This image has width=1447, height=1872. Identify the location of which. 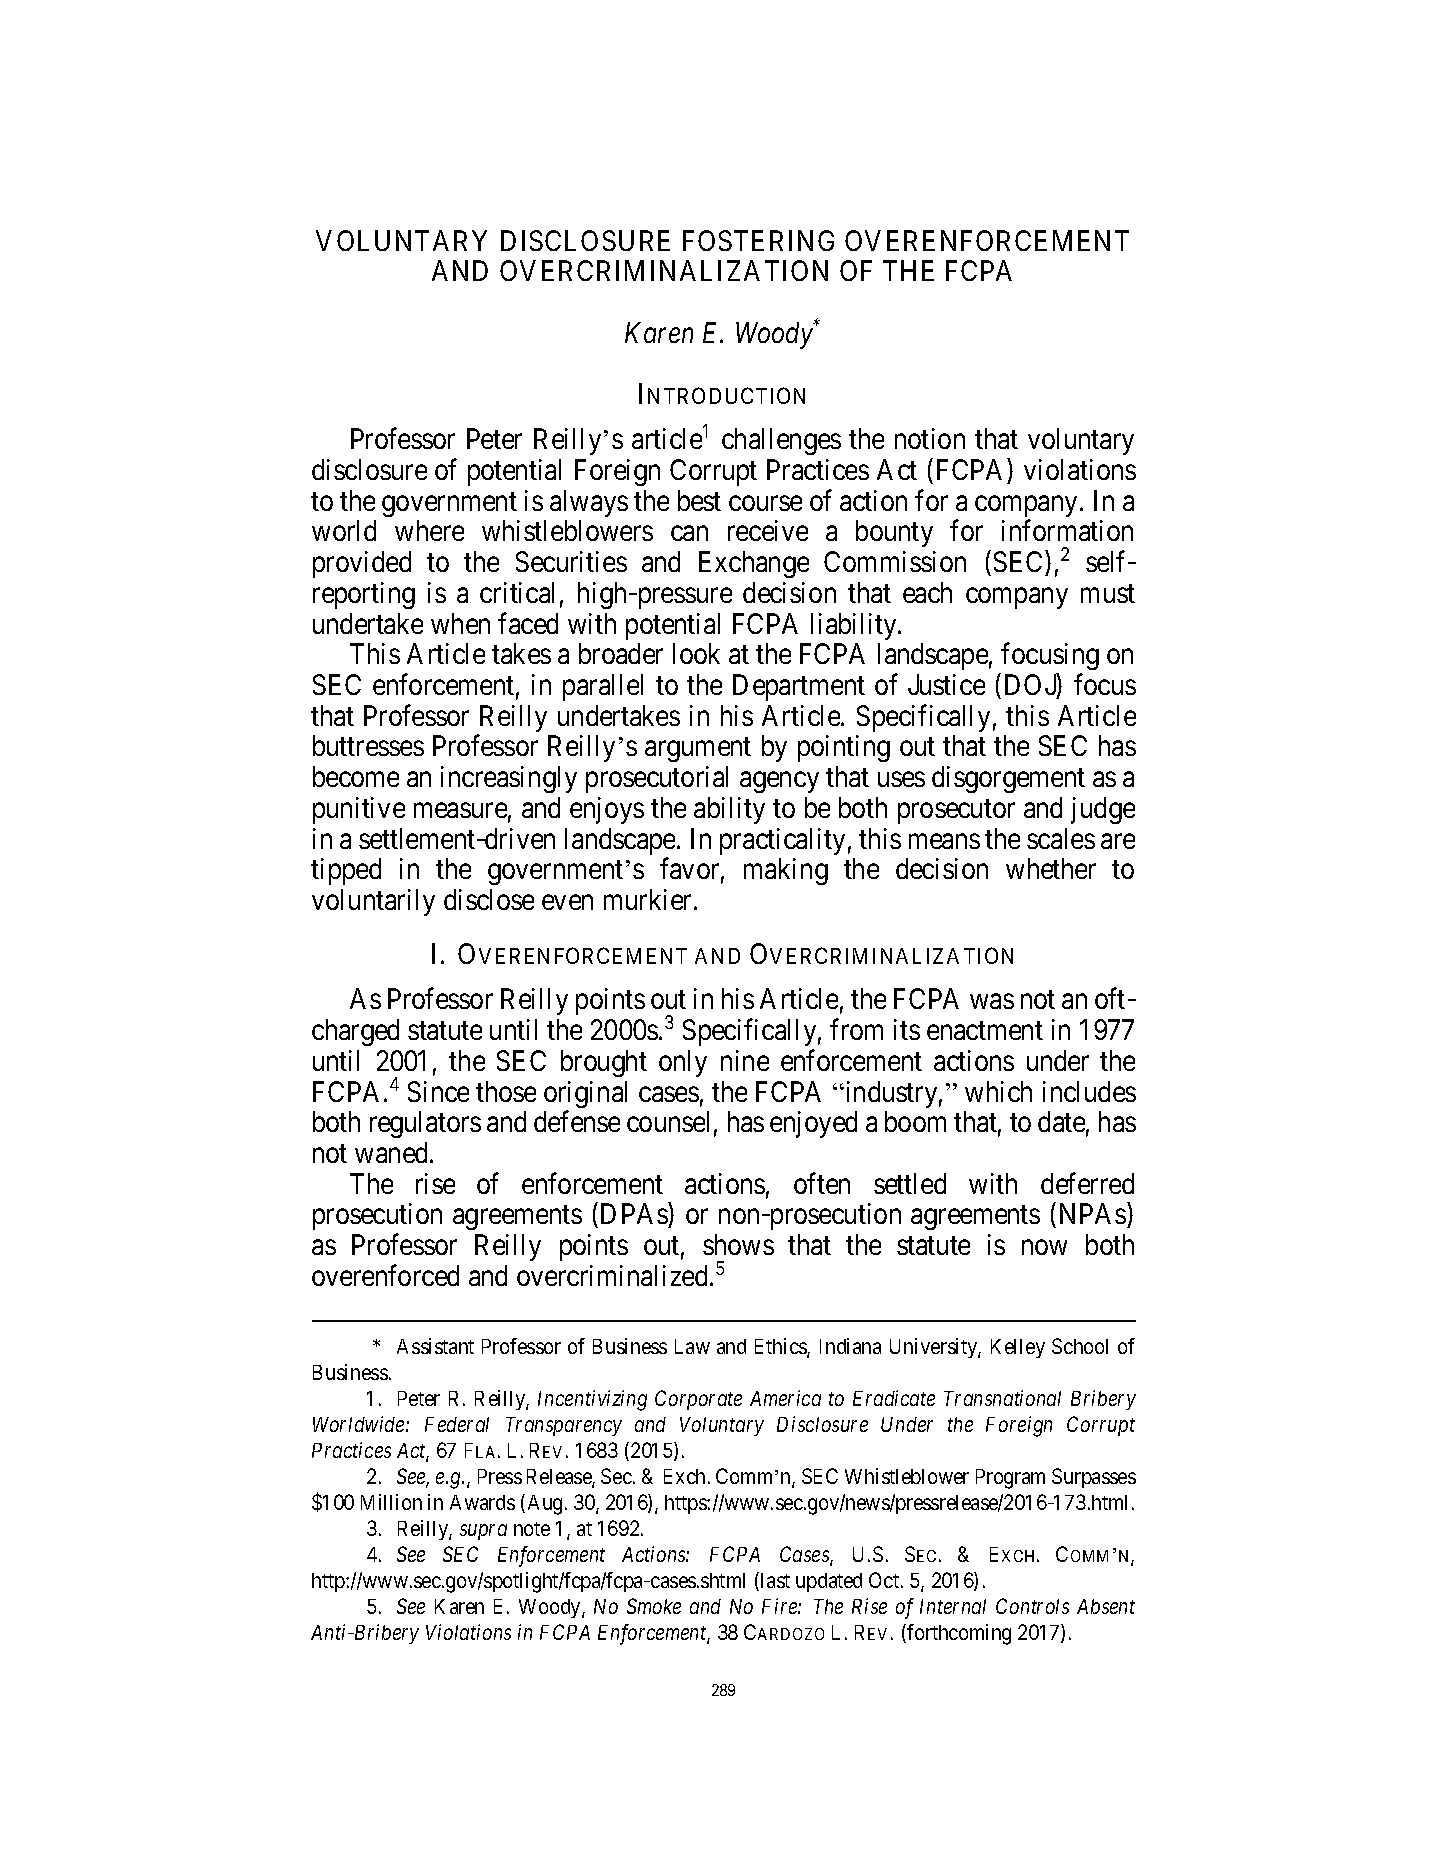
(998, 1091).
